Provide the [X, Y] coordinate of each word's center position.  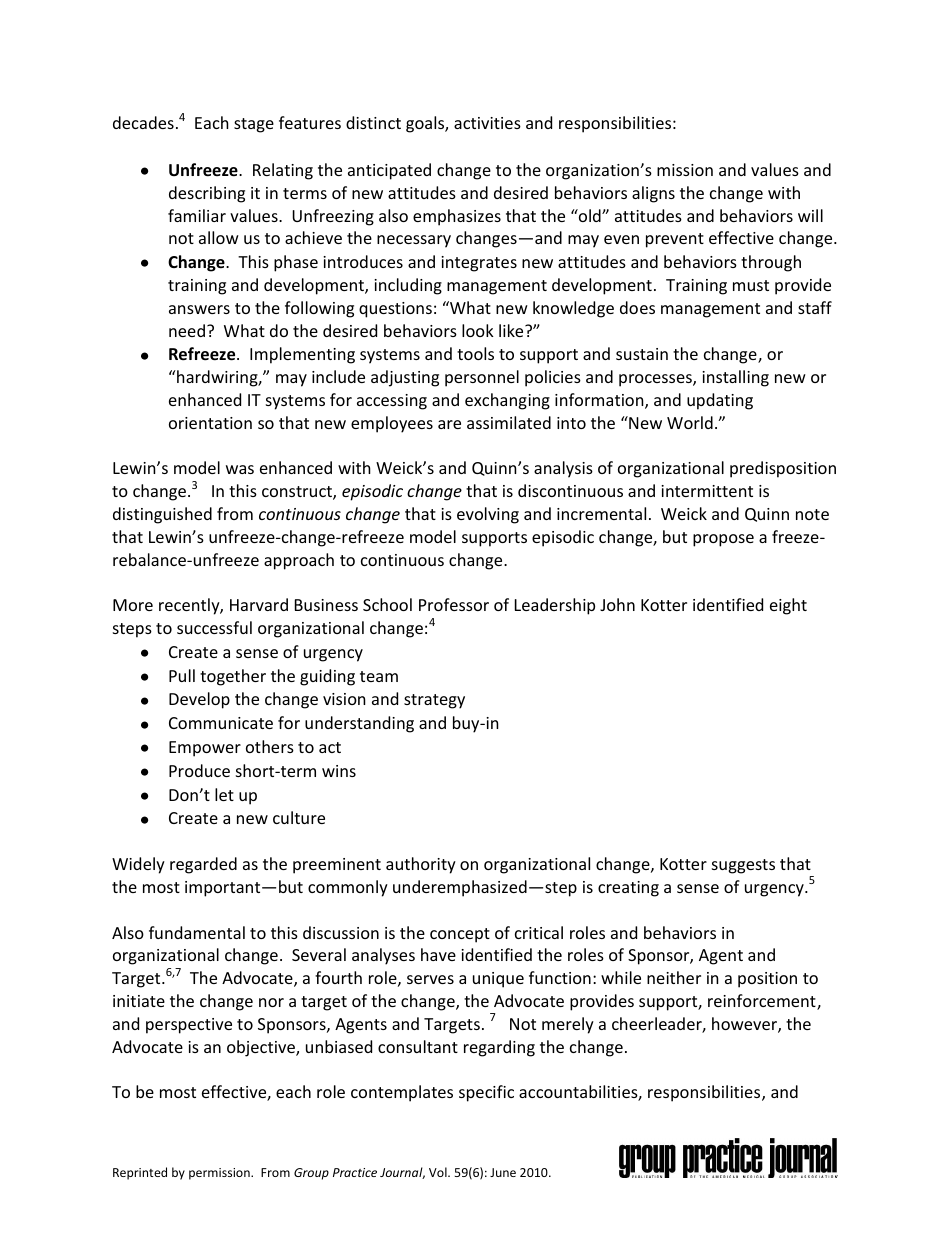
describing [207, 194]
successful [214, 627]
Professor [454, 604]
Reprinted [140, 1173]
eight [788, 606]
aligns [653, 194]
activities [487, 123]
